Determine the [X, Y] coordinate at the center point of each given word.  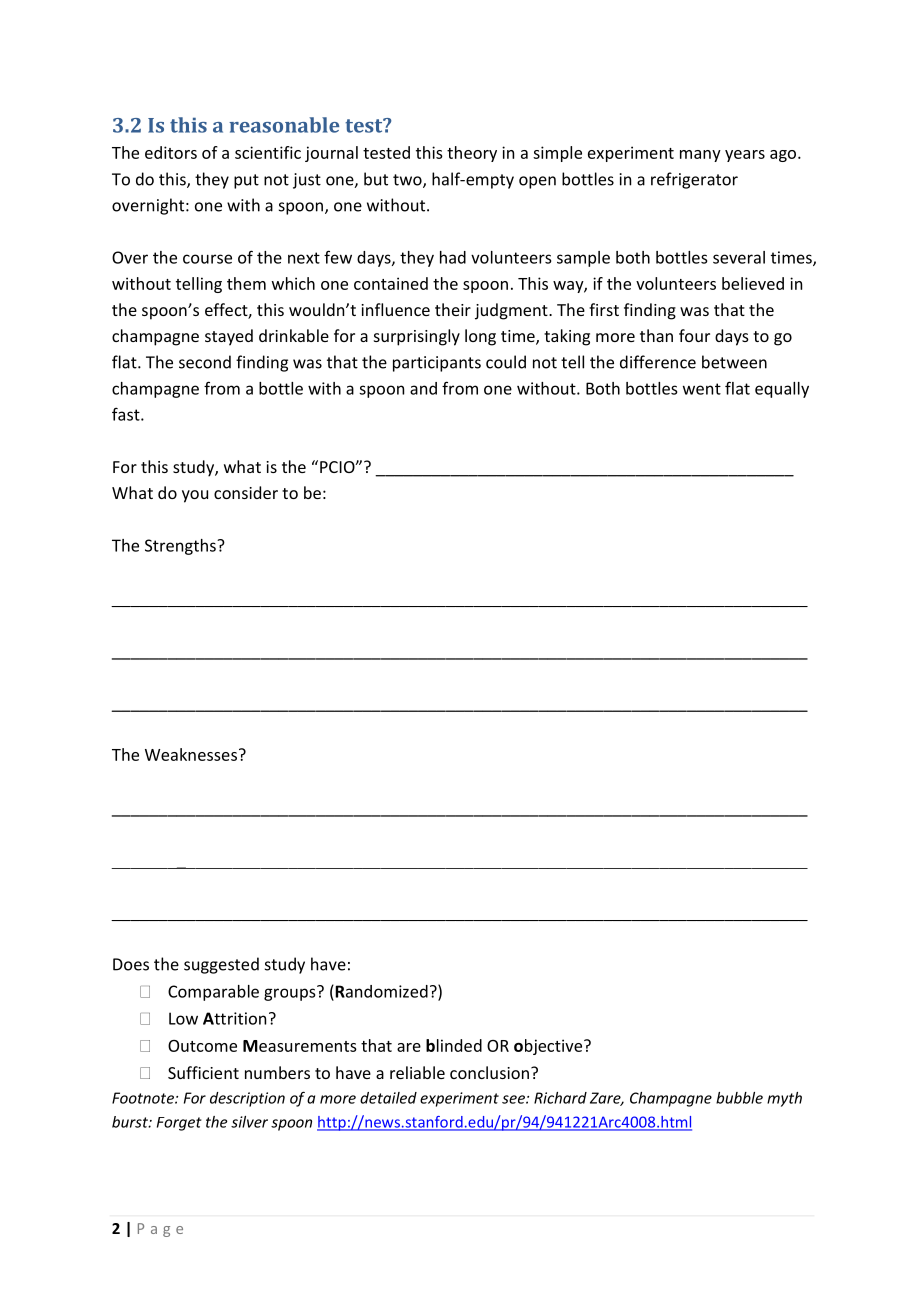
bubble [739, 1098]
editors [171, 152]
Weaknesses [191, 754]
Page [160, 1230]
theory [472, 154]
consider [246, 492]
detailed [388, 1098]
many [700, 156]
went [702, 389]
